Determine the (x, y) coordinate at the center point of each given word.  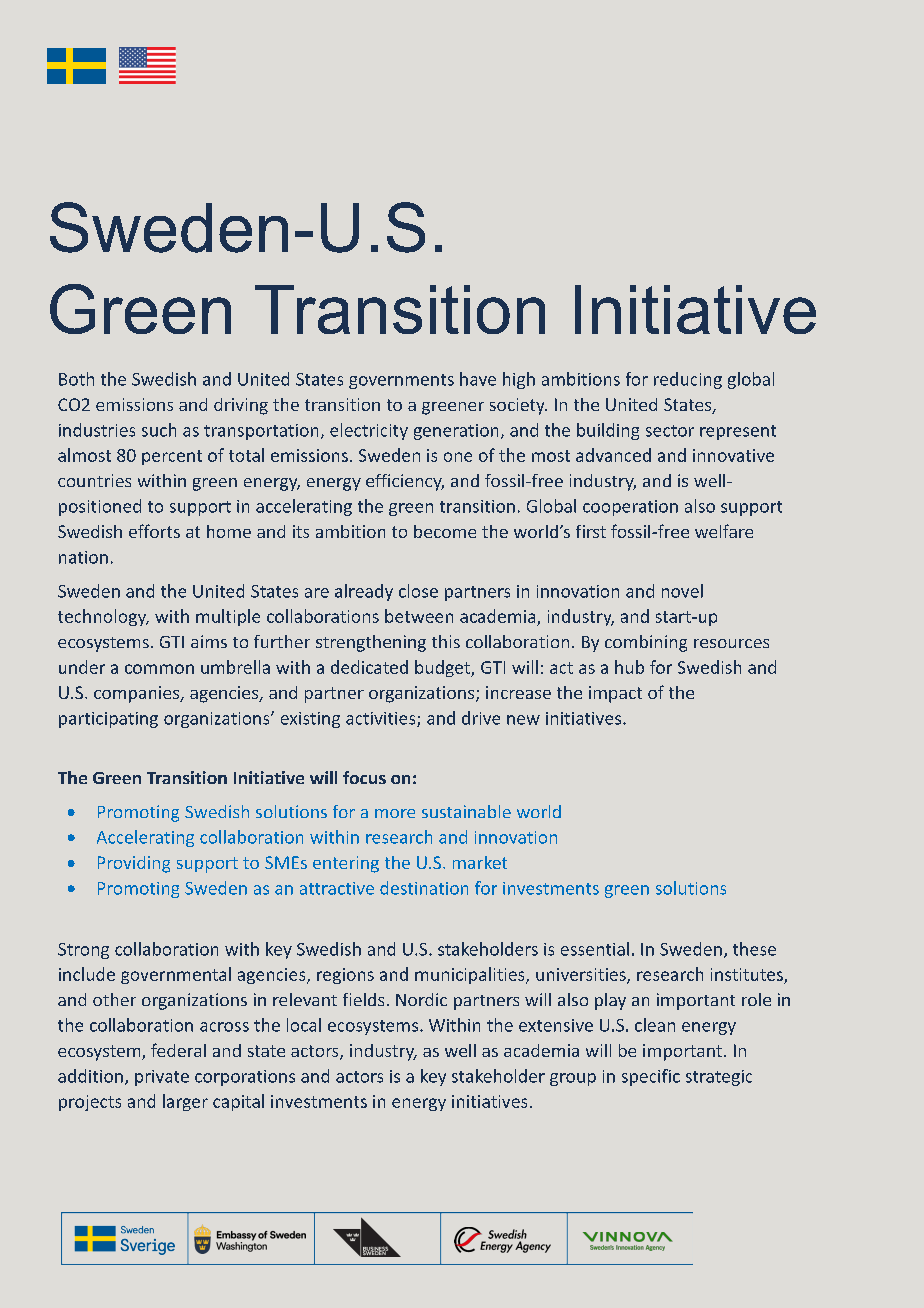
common (159, 669)
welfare (724, 531)
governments (401, 381)
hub (629, 667)
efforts (154, 531)
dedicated (369, 667)
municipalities (471, 975)
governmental (176, 975)
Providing (134, 864)
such (159, 430)
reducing (688, 380)
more (395, 813)
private (162, 1078)
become (445, 531)
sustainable (466, 811)
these (754, 949)
